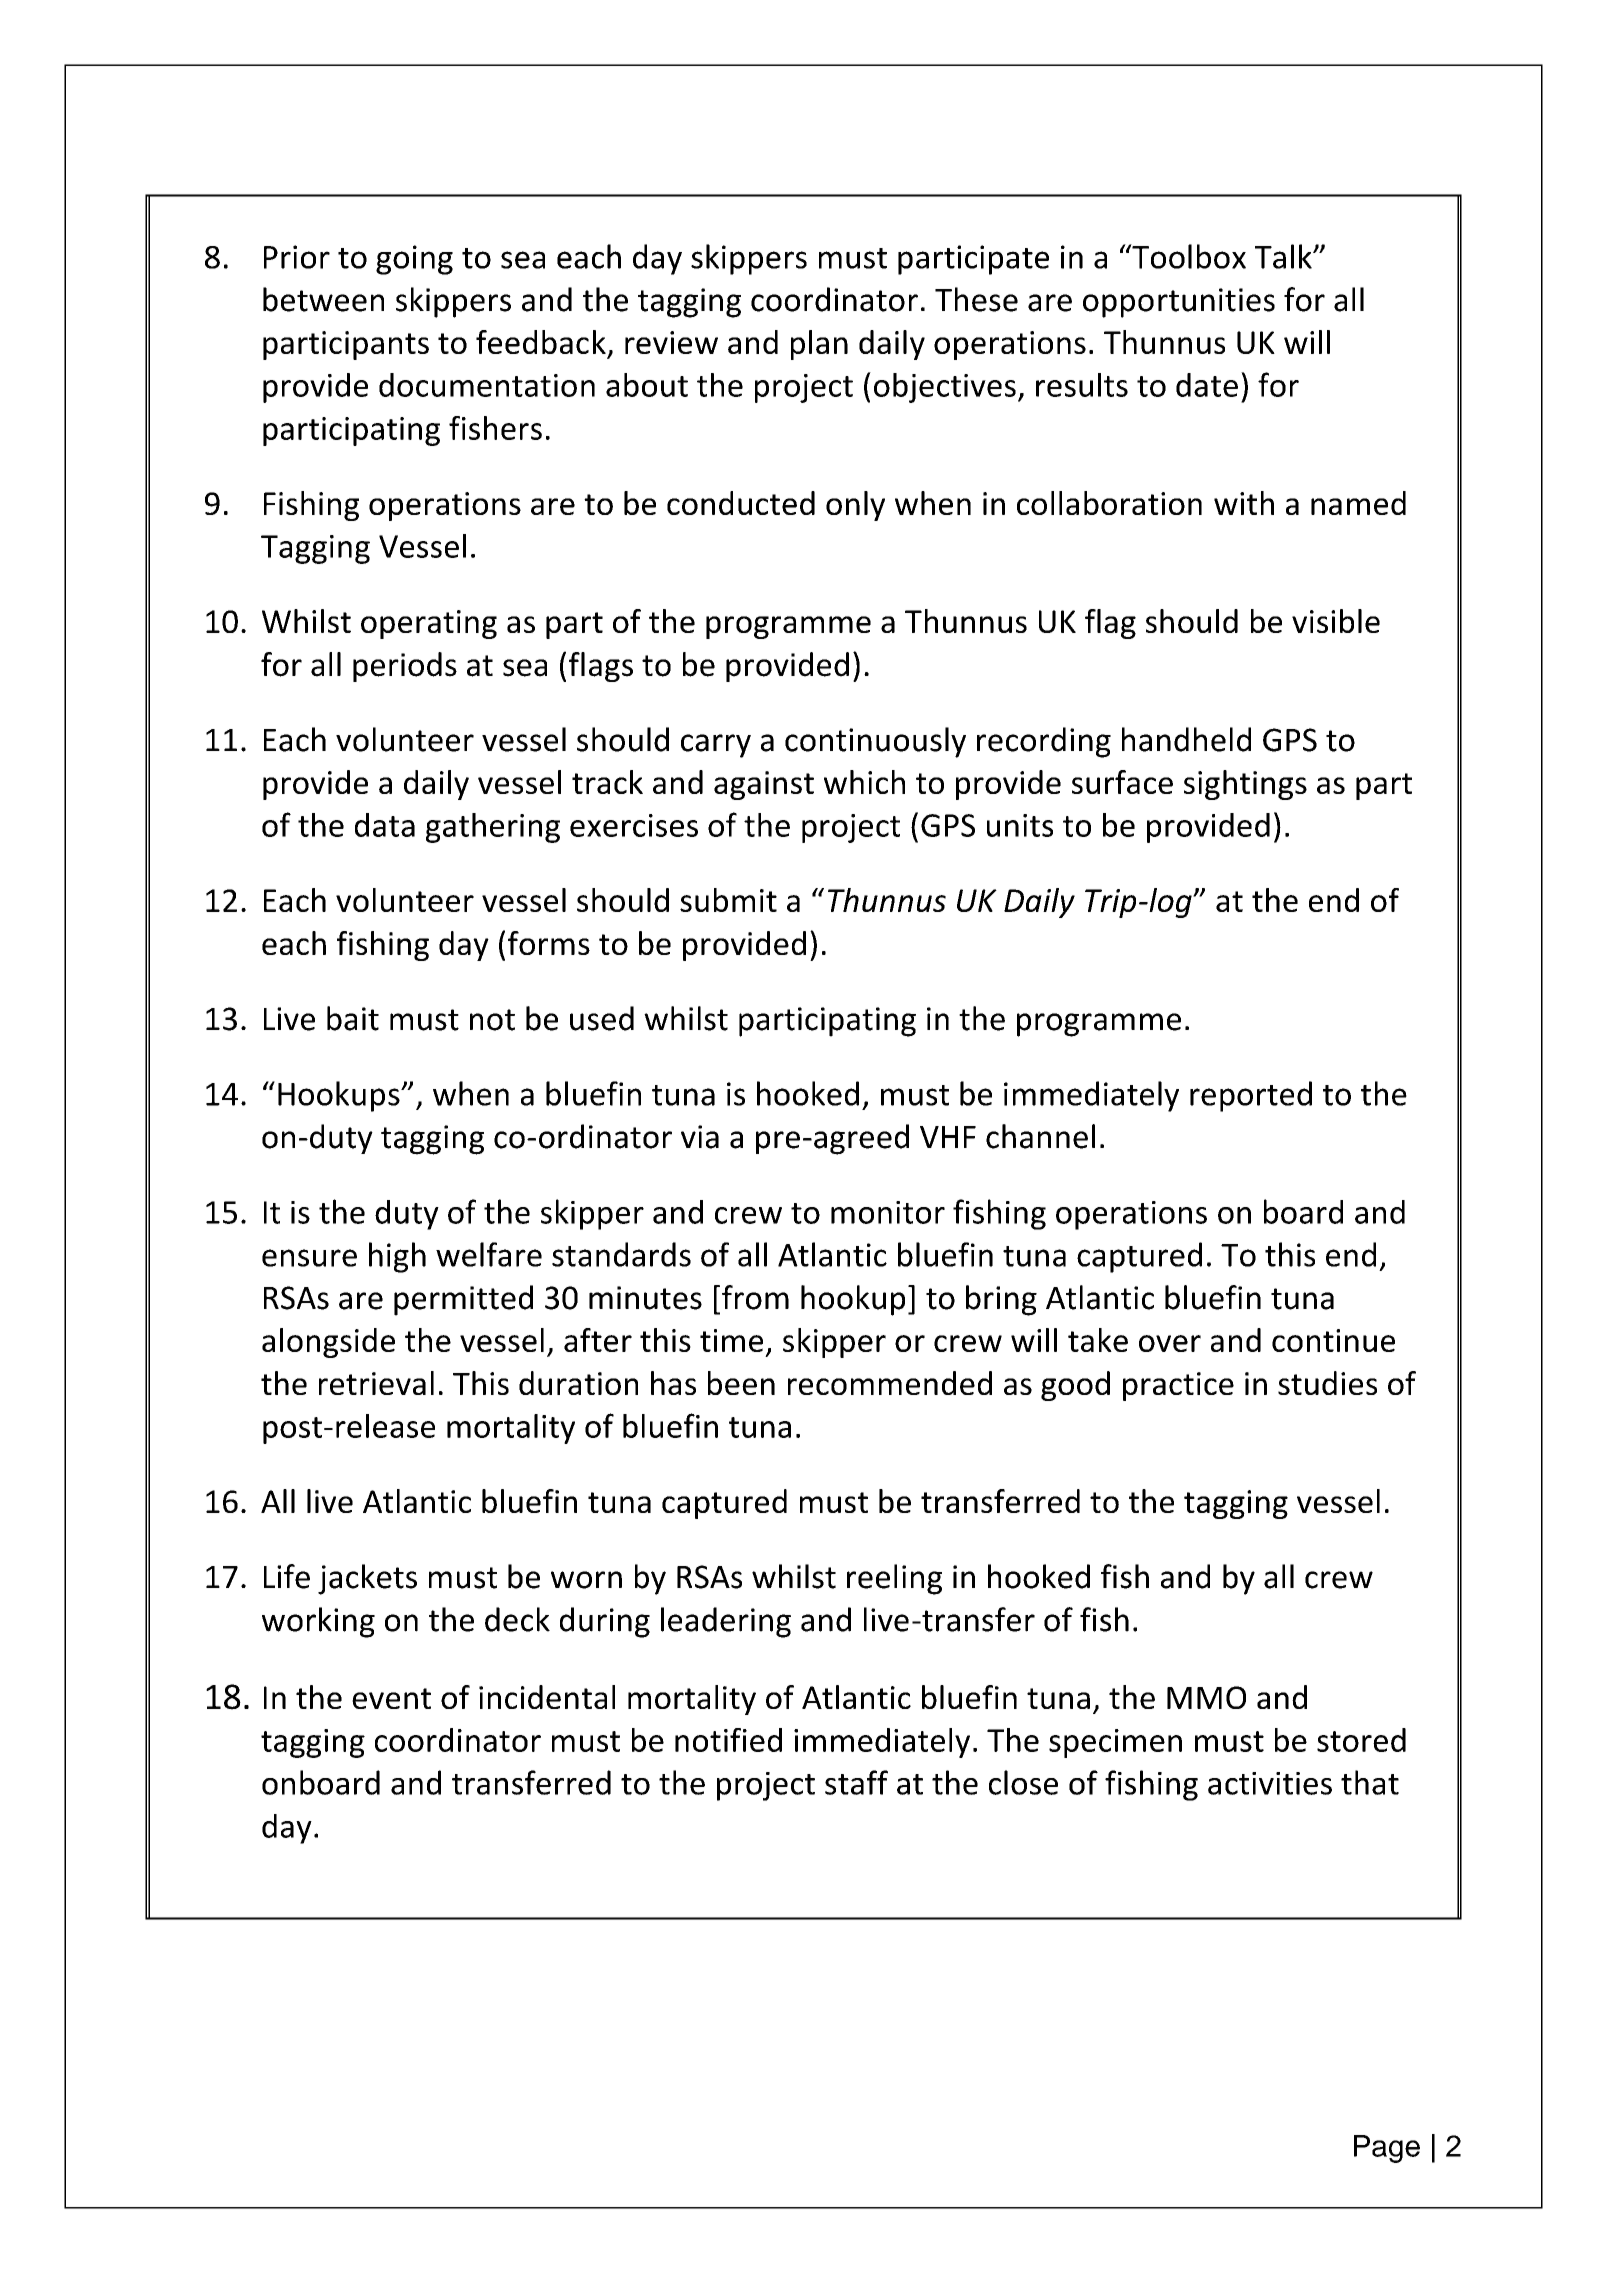  What do you see at coordinates (414, 260) in the screenshot?
I see `going` at bounding box center [414, 260].
